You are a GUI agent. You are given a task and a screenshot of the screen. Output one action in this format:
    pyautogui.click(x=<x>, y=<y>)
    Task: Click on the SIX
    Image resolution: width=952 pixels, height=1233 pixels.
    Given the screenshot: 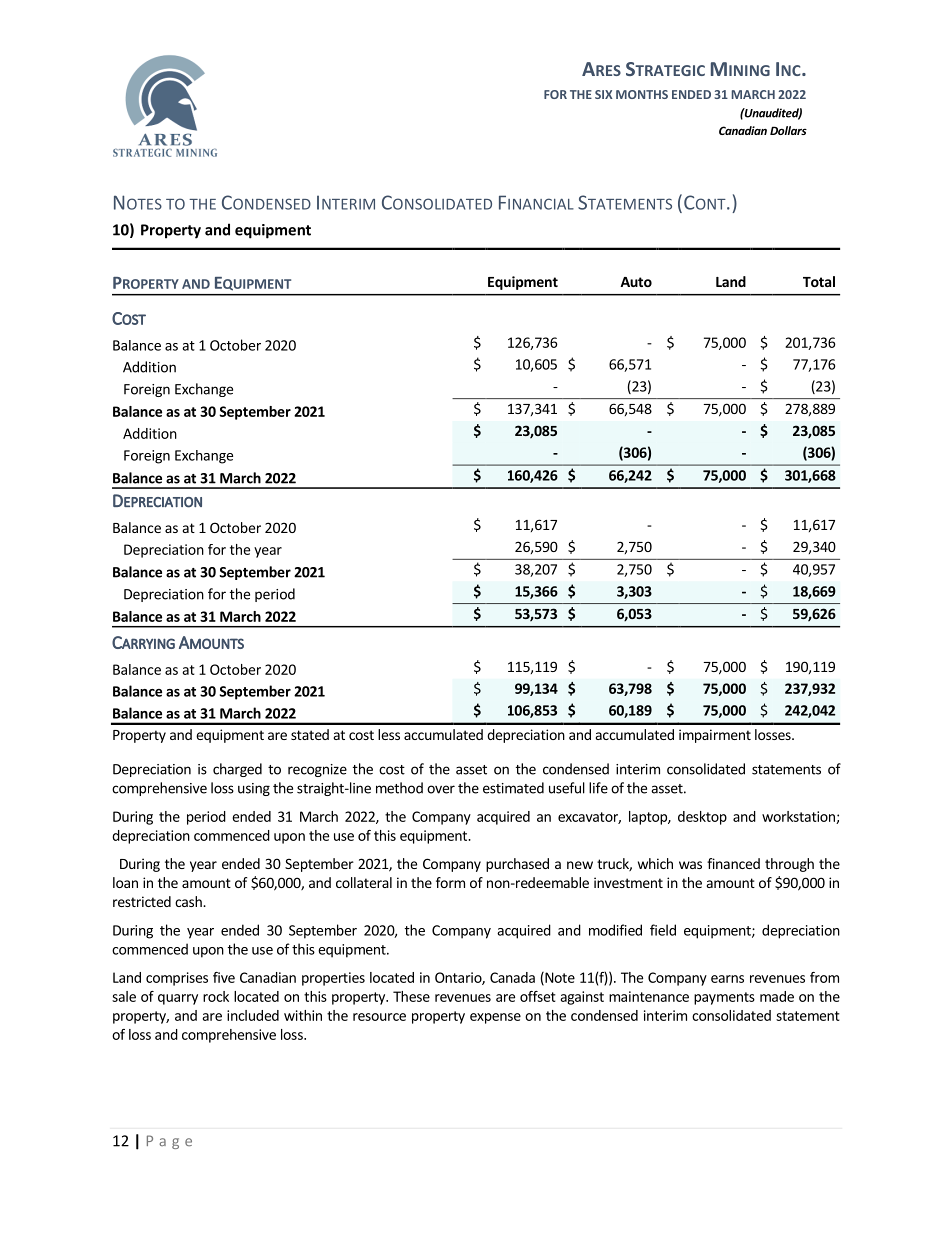 What is the action you would take?
    pyautogui.click(x=604, y=94)
